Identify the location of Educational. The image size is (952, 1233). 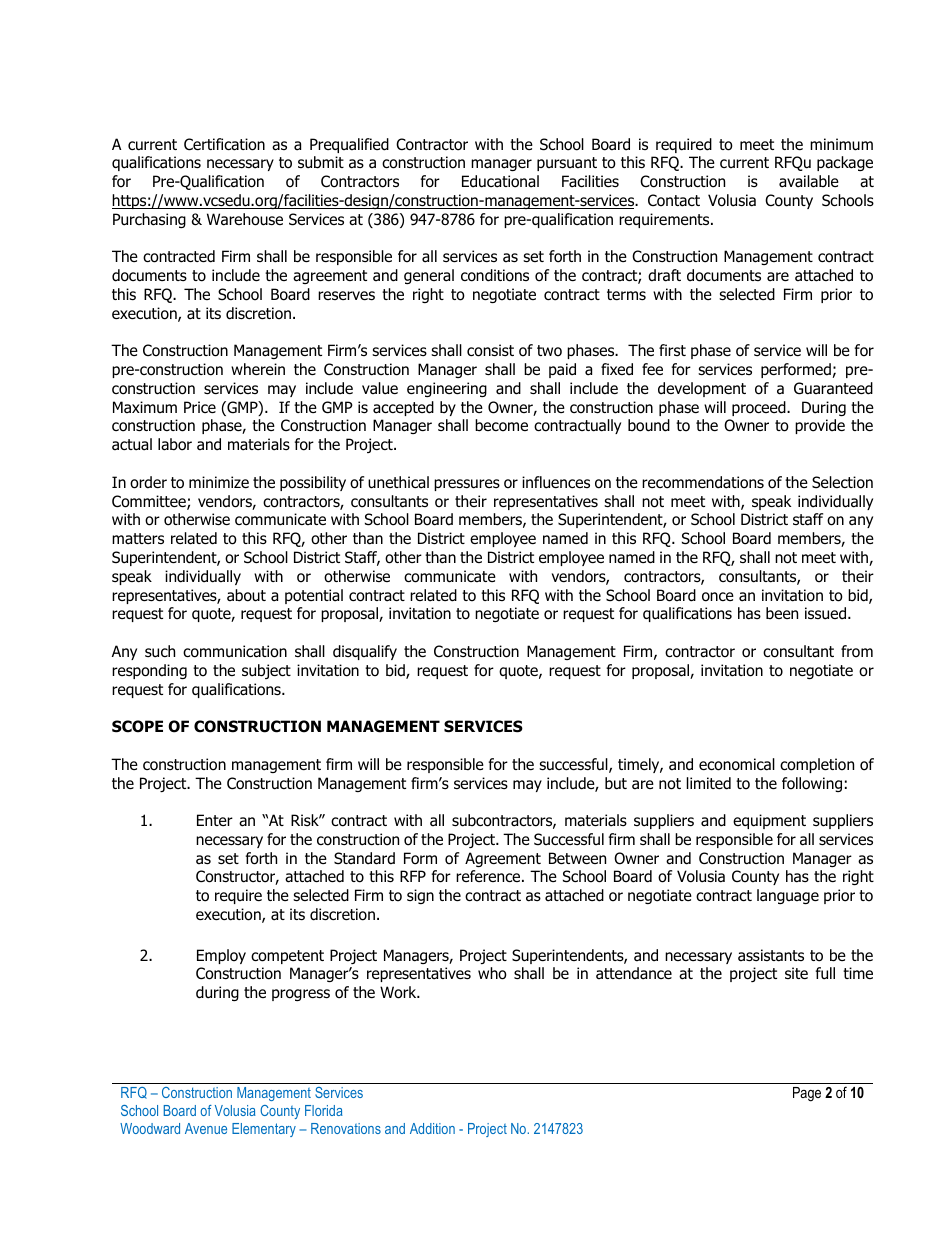
(500, 181).
